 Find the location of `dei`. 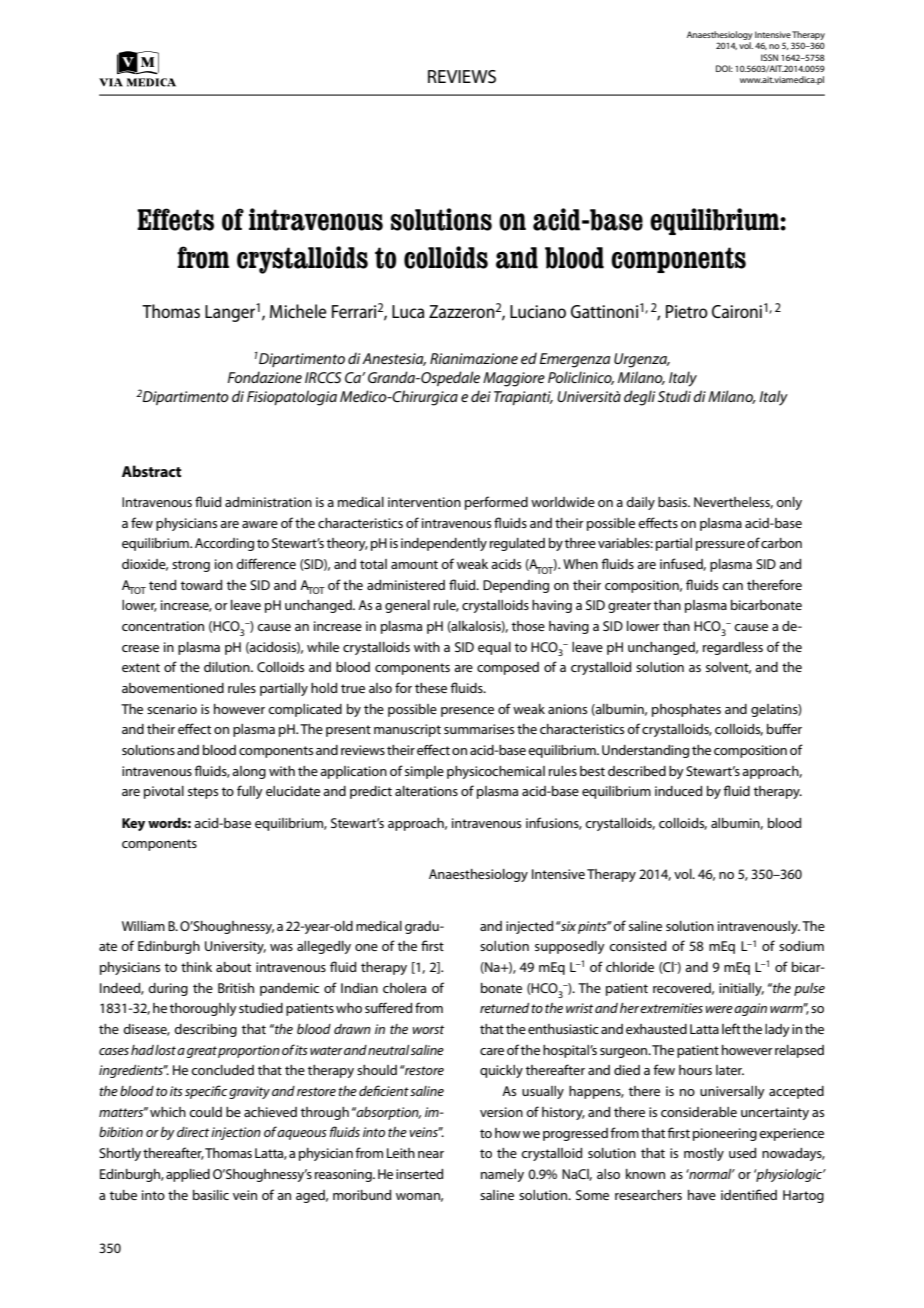

dei is located at coordinates (481, 396).
